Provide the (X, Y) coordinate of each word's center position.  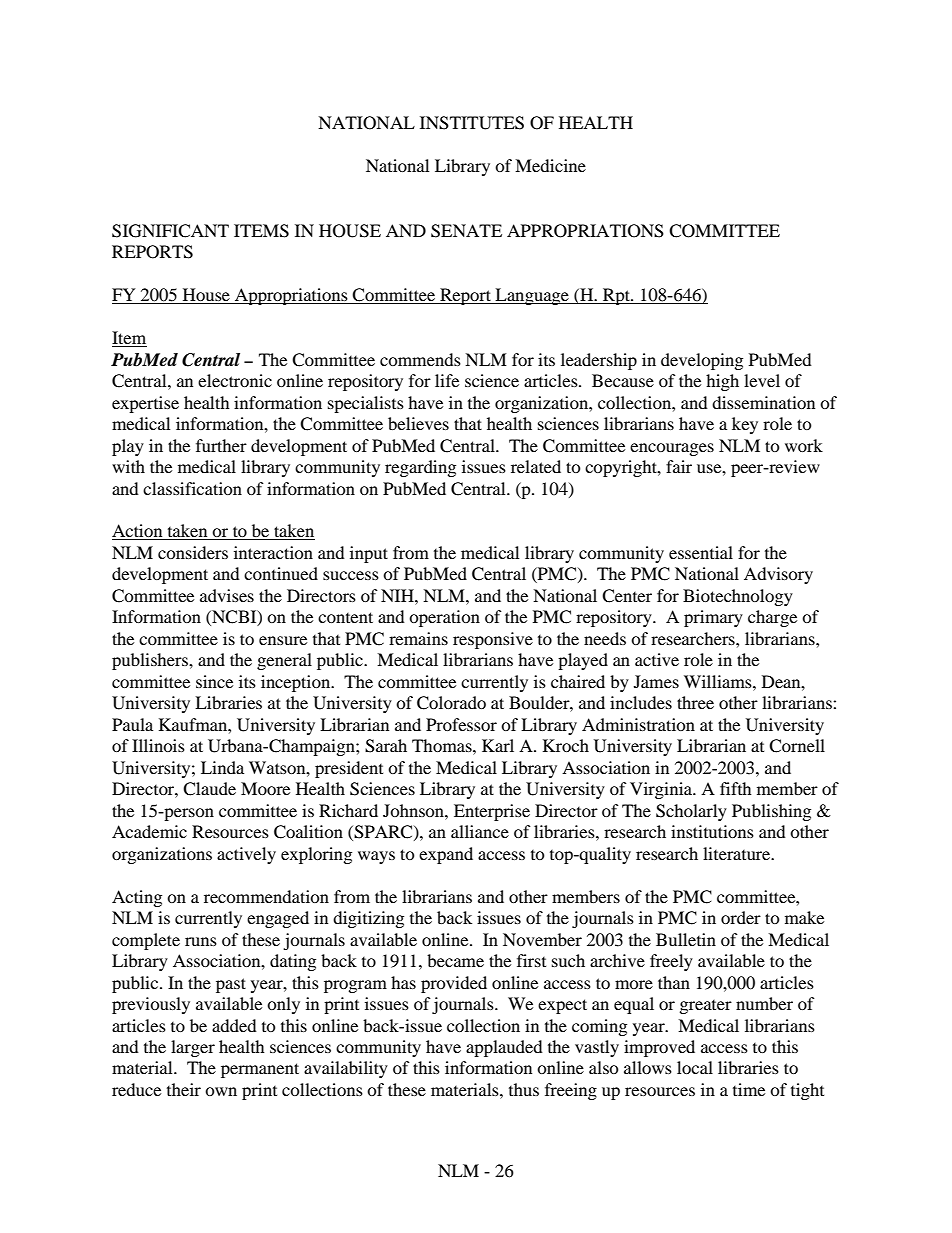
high (722, 382)
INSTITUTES (472, 123)
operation (444, 618)
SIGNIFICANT (170, 231)
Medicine (550, 165)
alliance (480, 831)
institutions (712, 831)
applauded (504, 1048)
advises (227, 595)
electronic (235, 380)
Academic (149, 831)
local (695, 1067)
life (447, 380)
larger (193, 1048)
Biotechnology (738, 597)
